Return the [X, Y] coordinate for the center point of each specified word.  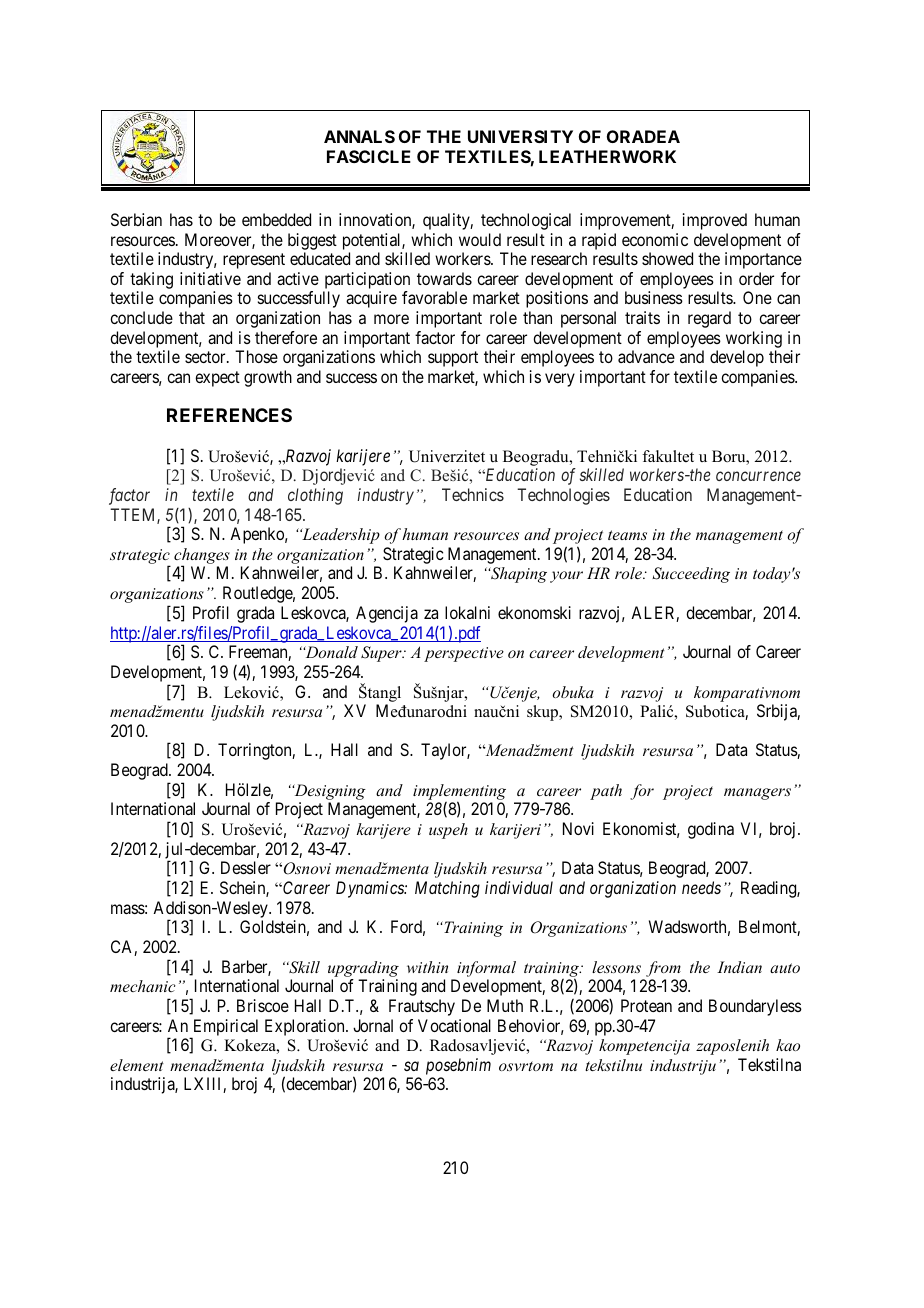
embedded [276, 219]
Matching [447, 889]
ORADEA [643, 136]
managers [757, 794]
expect [217, 379]
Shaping [518, 575]
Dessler [246, 867]
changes [202, 557]
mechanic [143, 986]
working [754, 341]
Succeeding [691, 575]
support [453, 359]
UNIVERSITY [520, 136]
